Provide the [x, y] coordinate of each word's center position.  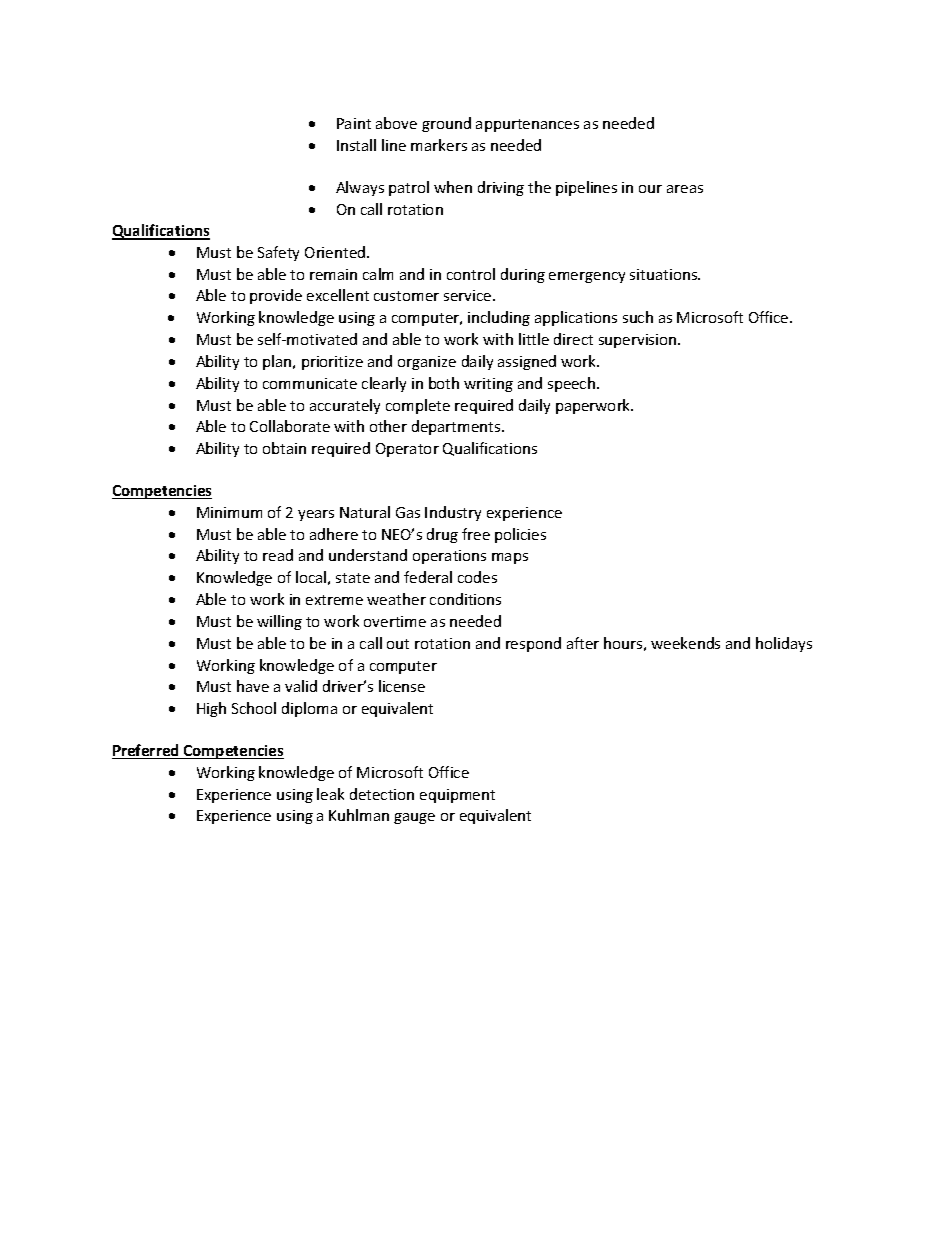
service [469, 295]
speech [573, 384]
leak [330, 794]
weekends [685, 643]
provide [276, 296]
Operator [407, 450]
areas [685, 189]
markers [439, 145]
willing [279, 622]
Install [356, 145]
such [638, 317]
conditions [465, 599]
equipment [457, 796]
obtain [284, 448]
